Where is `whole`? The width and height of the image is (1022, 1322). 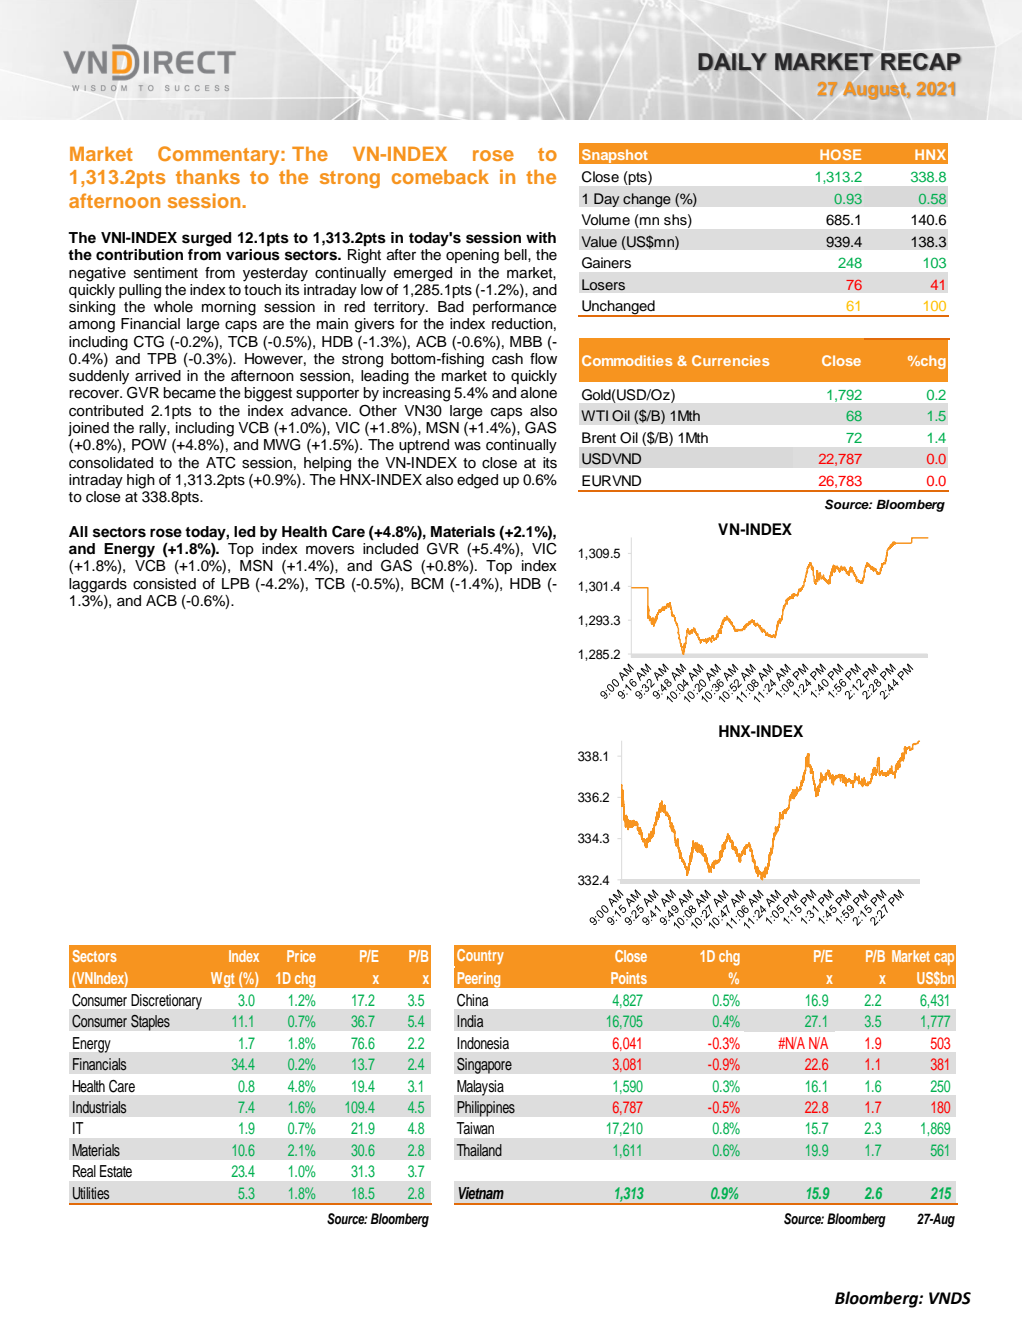
whole is located at coordinates (173, 307).
